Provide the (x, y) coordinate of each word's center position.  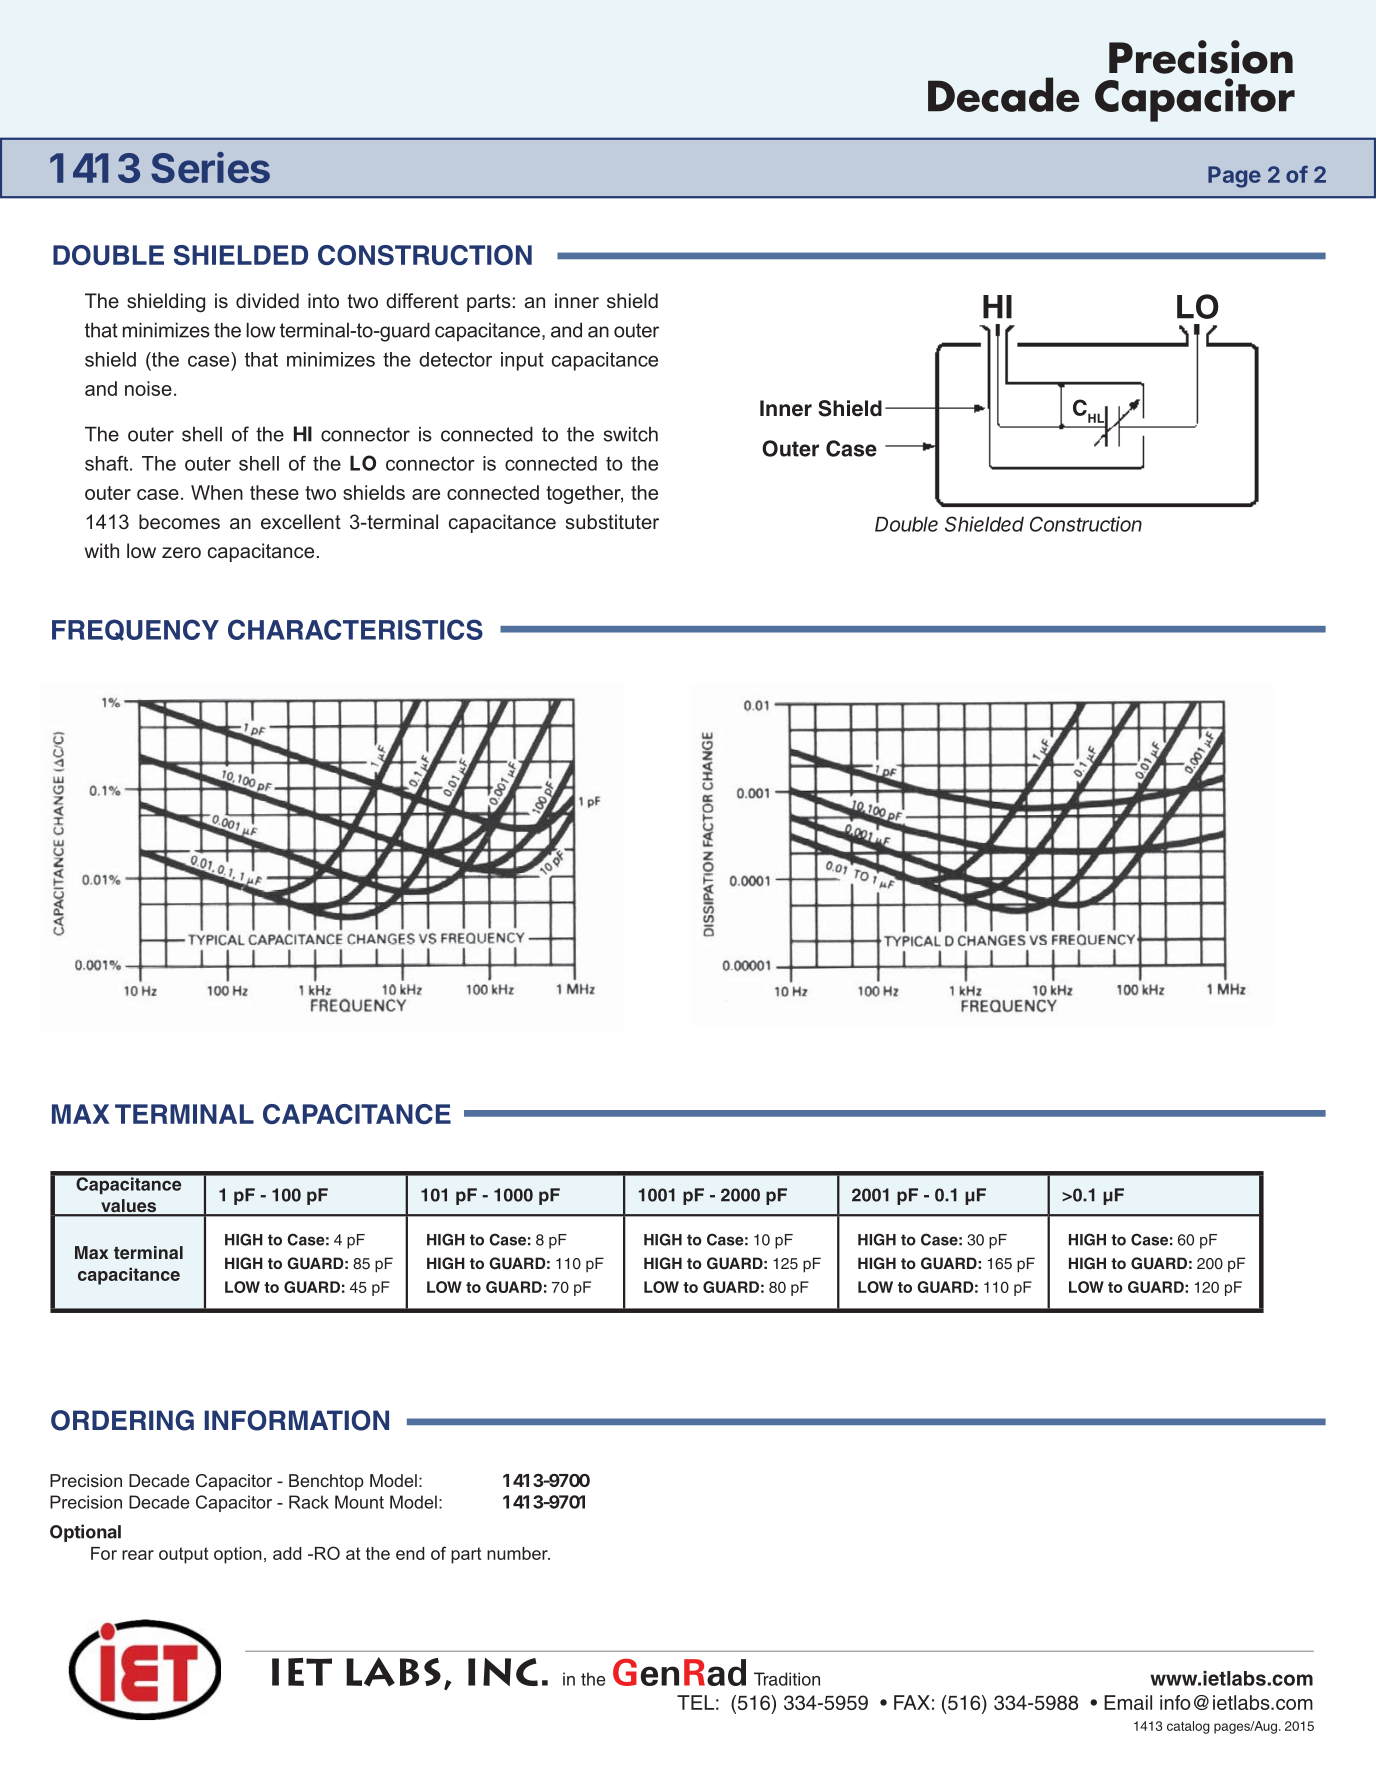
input (522, 361)
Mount (359, 1502)
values (128, 1207)
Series (210, 167)
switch (631, 434)
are (426, 494)
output (184, 1555)
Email (1128, 1702)
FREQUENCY (135, 630)
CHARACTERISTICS (355, 629)
